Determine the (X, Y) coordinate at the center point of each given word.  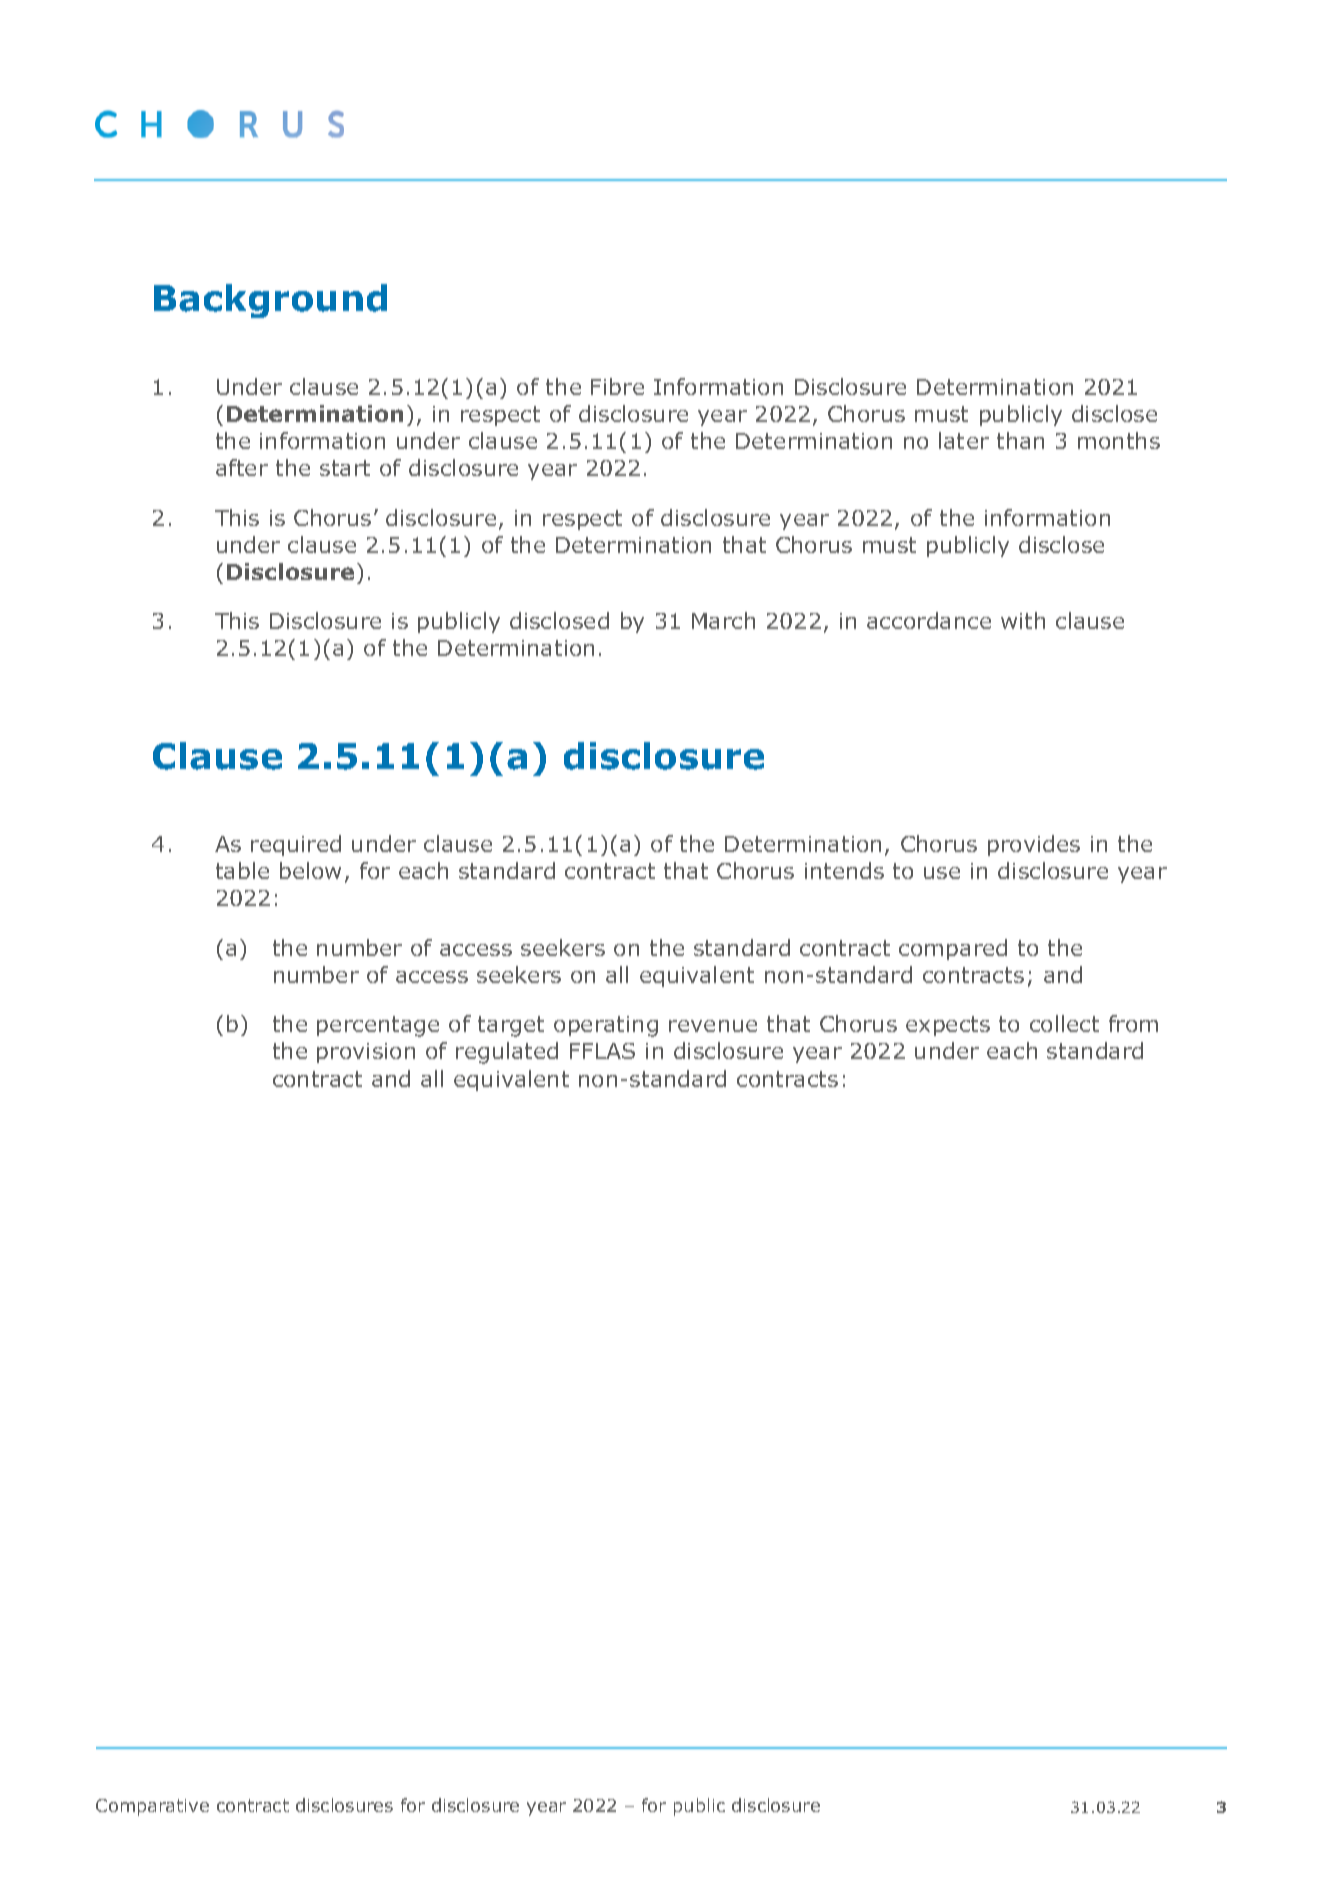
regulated (507, 1053)
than (1020, 440)
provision (366, 1053)
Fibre (617, 386)
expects (948, 1026)
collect (1064, 1023)
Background (270, 301)
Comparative (152, 1807)
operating (606, 1026)
